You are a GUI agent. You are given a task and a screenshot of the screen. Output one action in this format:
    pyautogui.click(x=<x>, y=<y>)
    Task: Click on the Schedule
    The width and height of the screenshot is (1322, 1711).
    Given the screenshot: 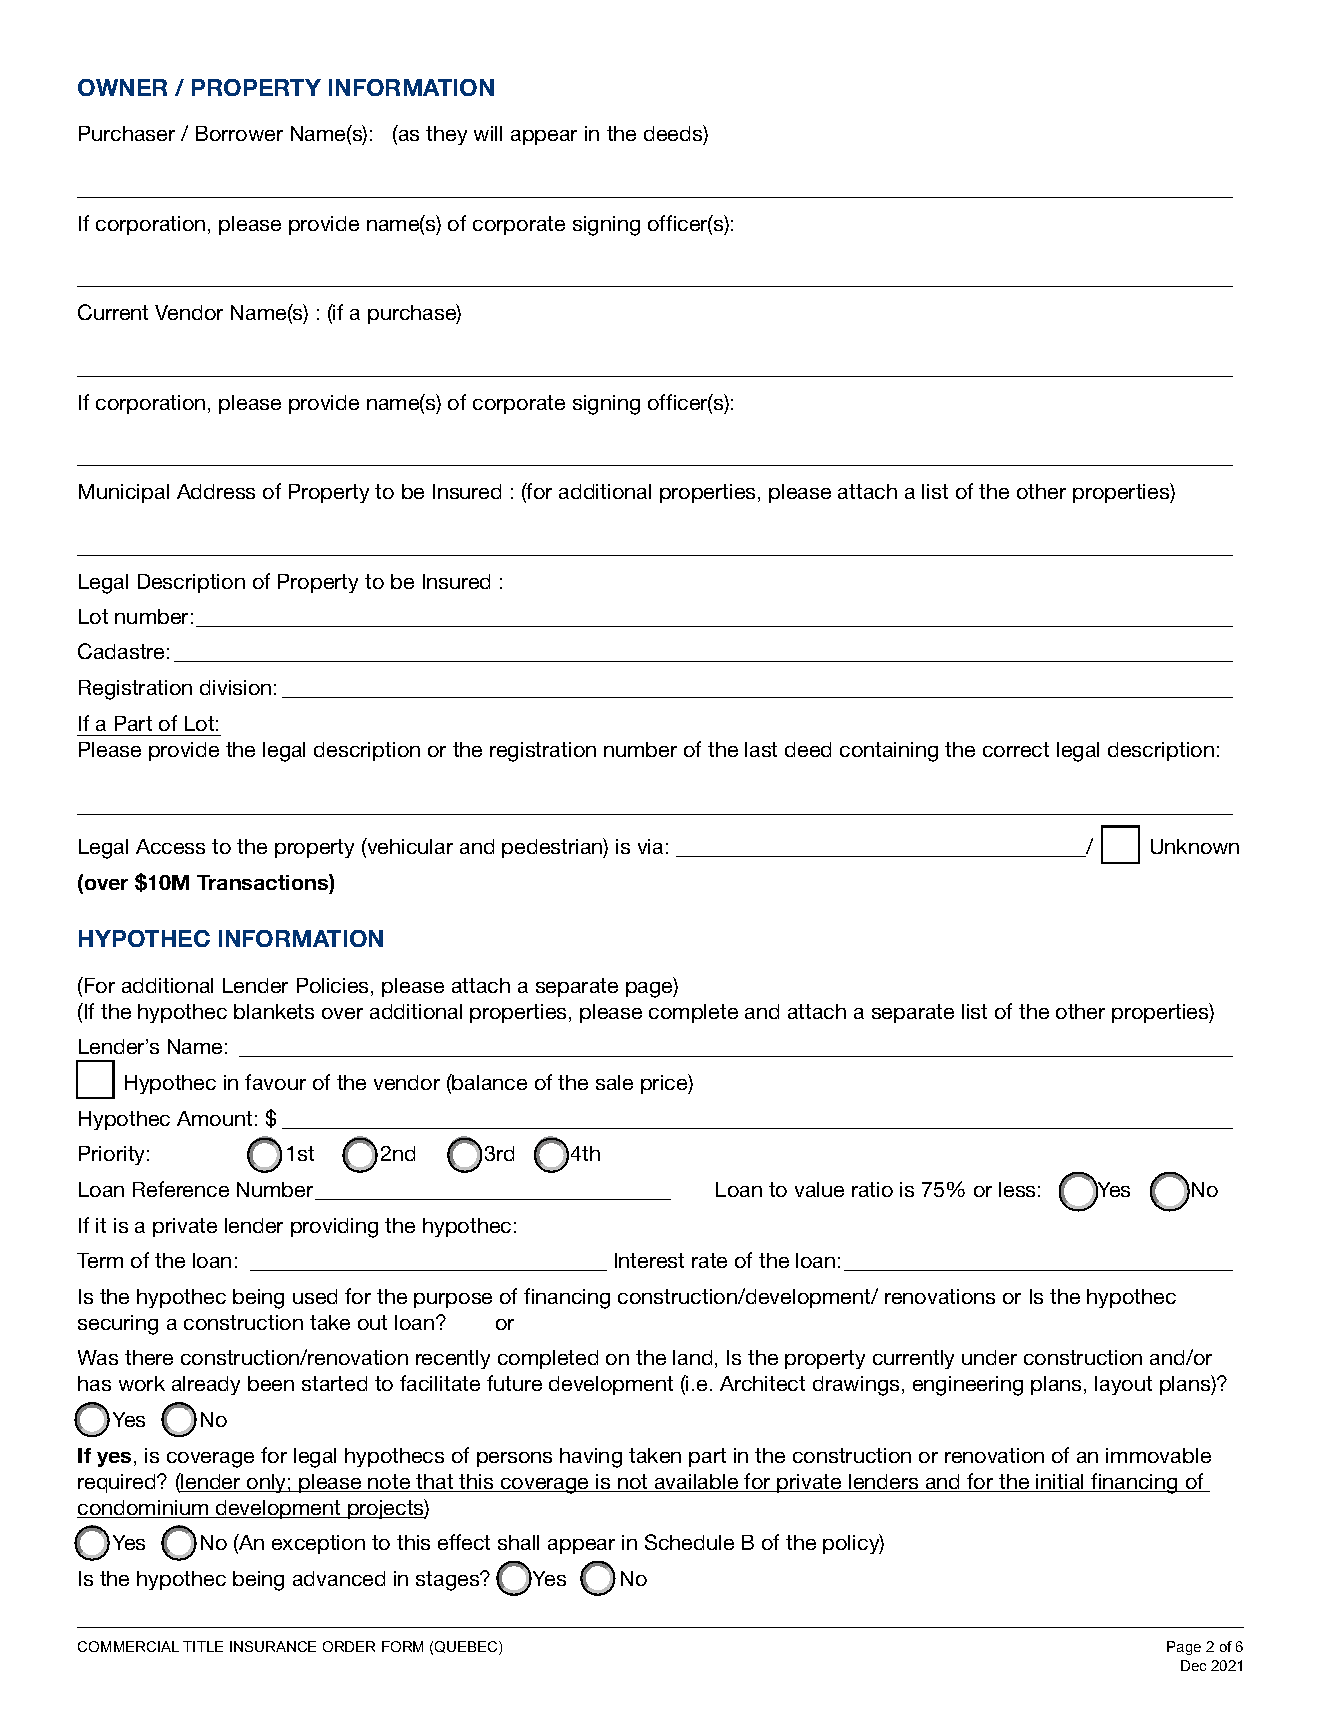 What is the action you would take?
    pyautogui.click(x=689, y=1542)
